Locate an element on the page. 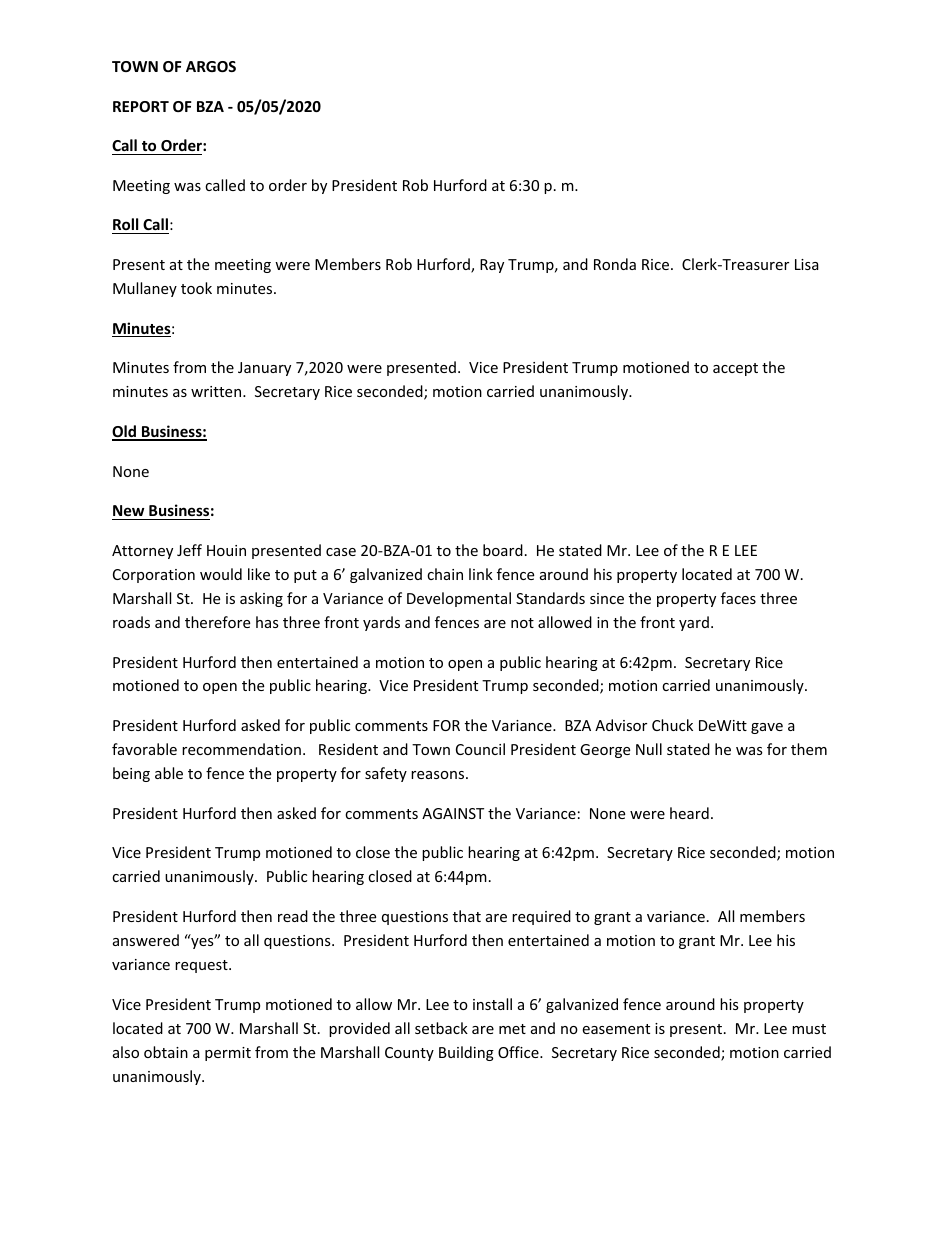  faces is located at coordinates (738, 598).
